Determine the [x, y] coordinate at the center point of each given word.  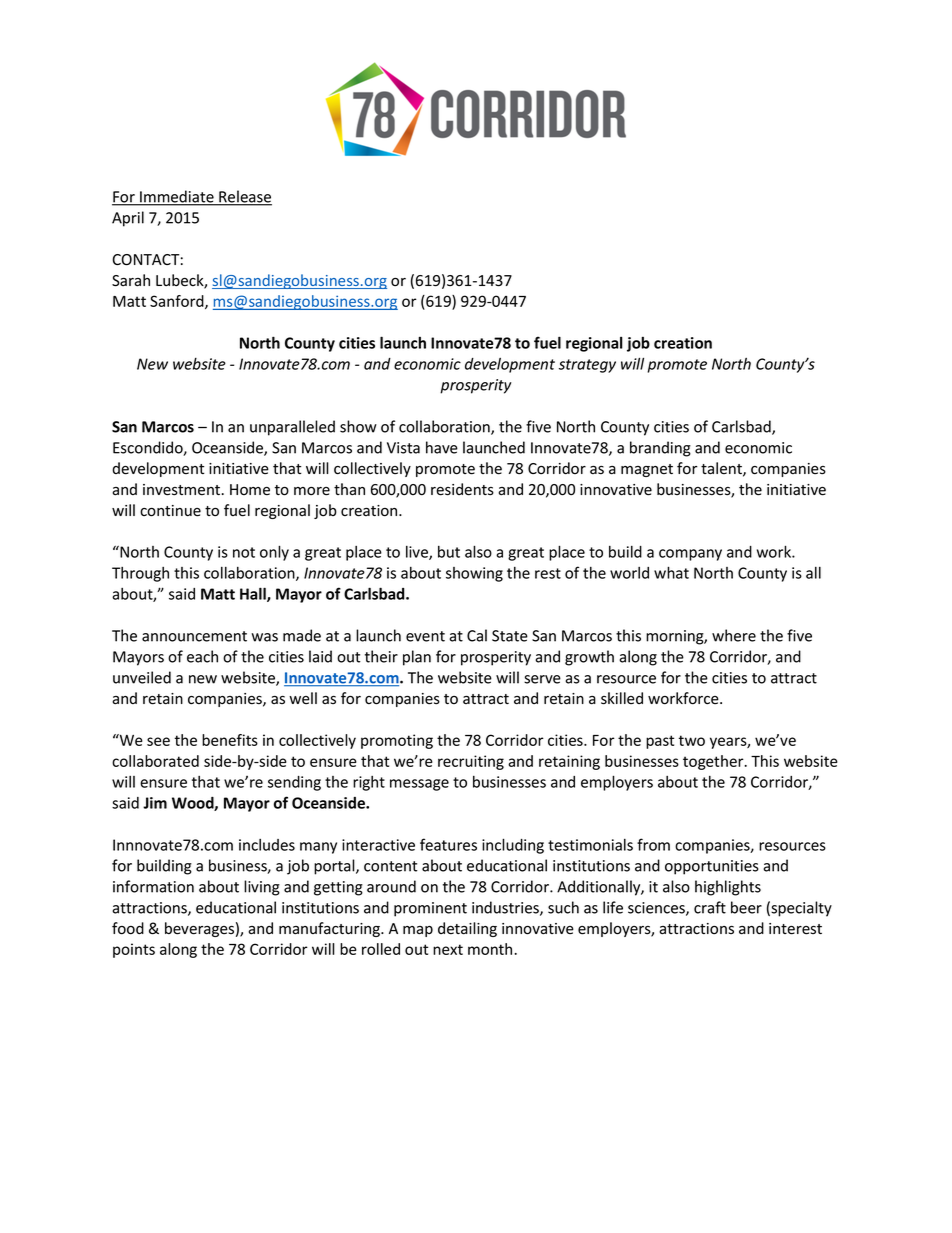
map [418, 931]
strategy [587, 366]
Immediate [177, 197]
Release [244, 197]
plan [417, 658]
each [202, 656]
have [442, 447]
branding [660, 449]
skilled [622, 698]
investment [183, 490]
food [128, 928]
